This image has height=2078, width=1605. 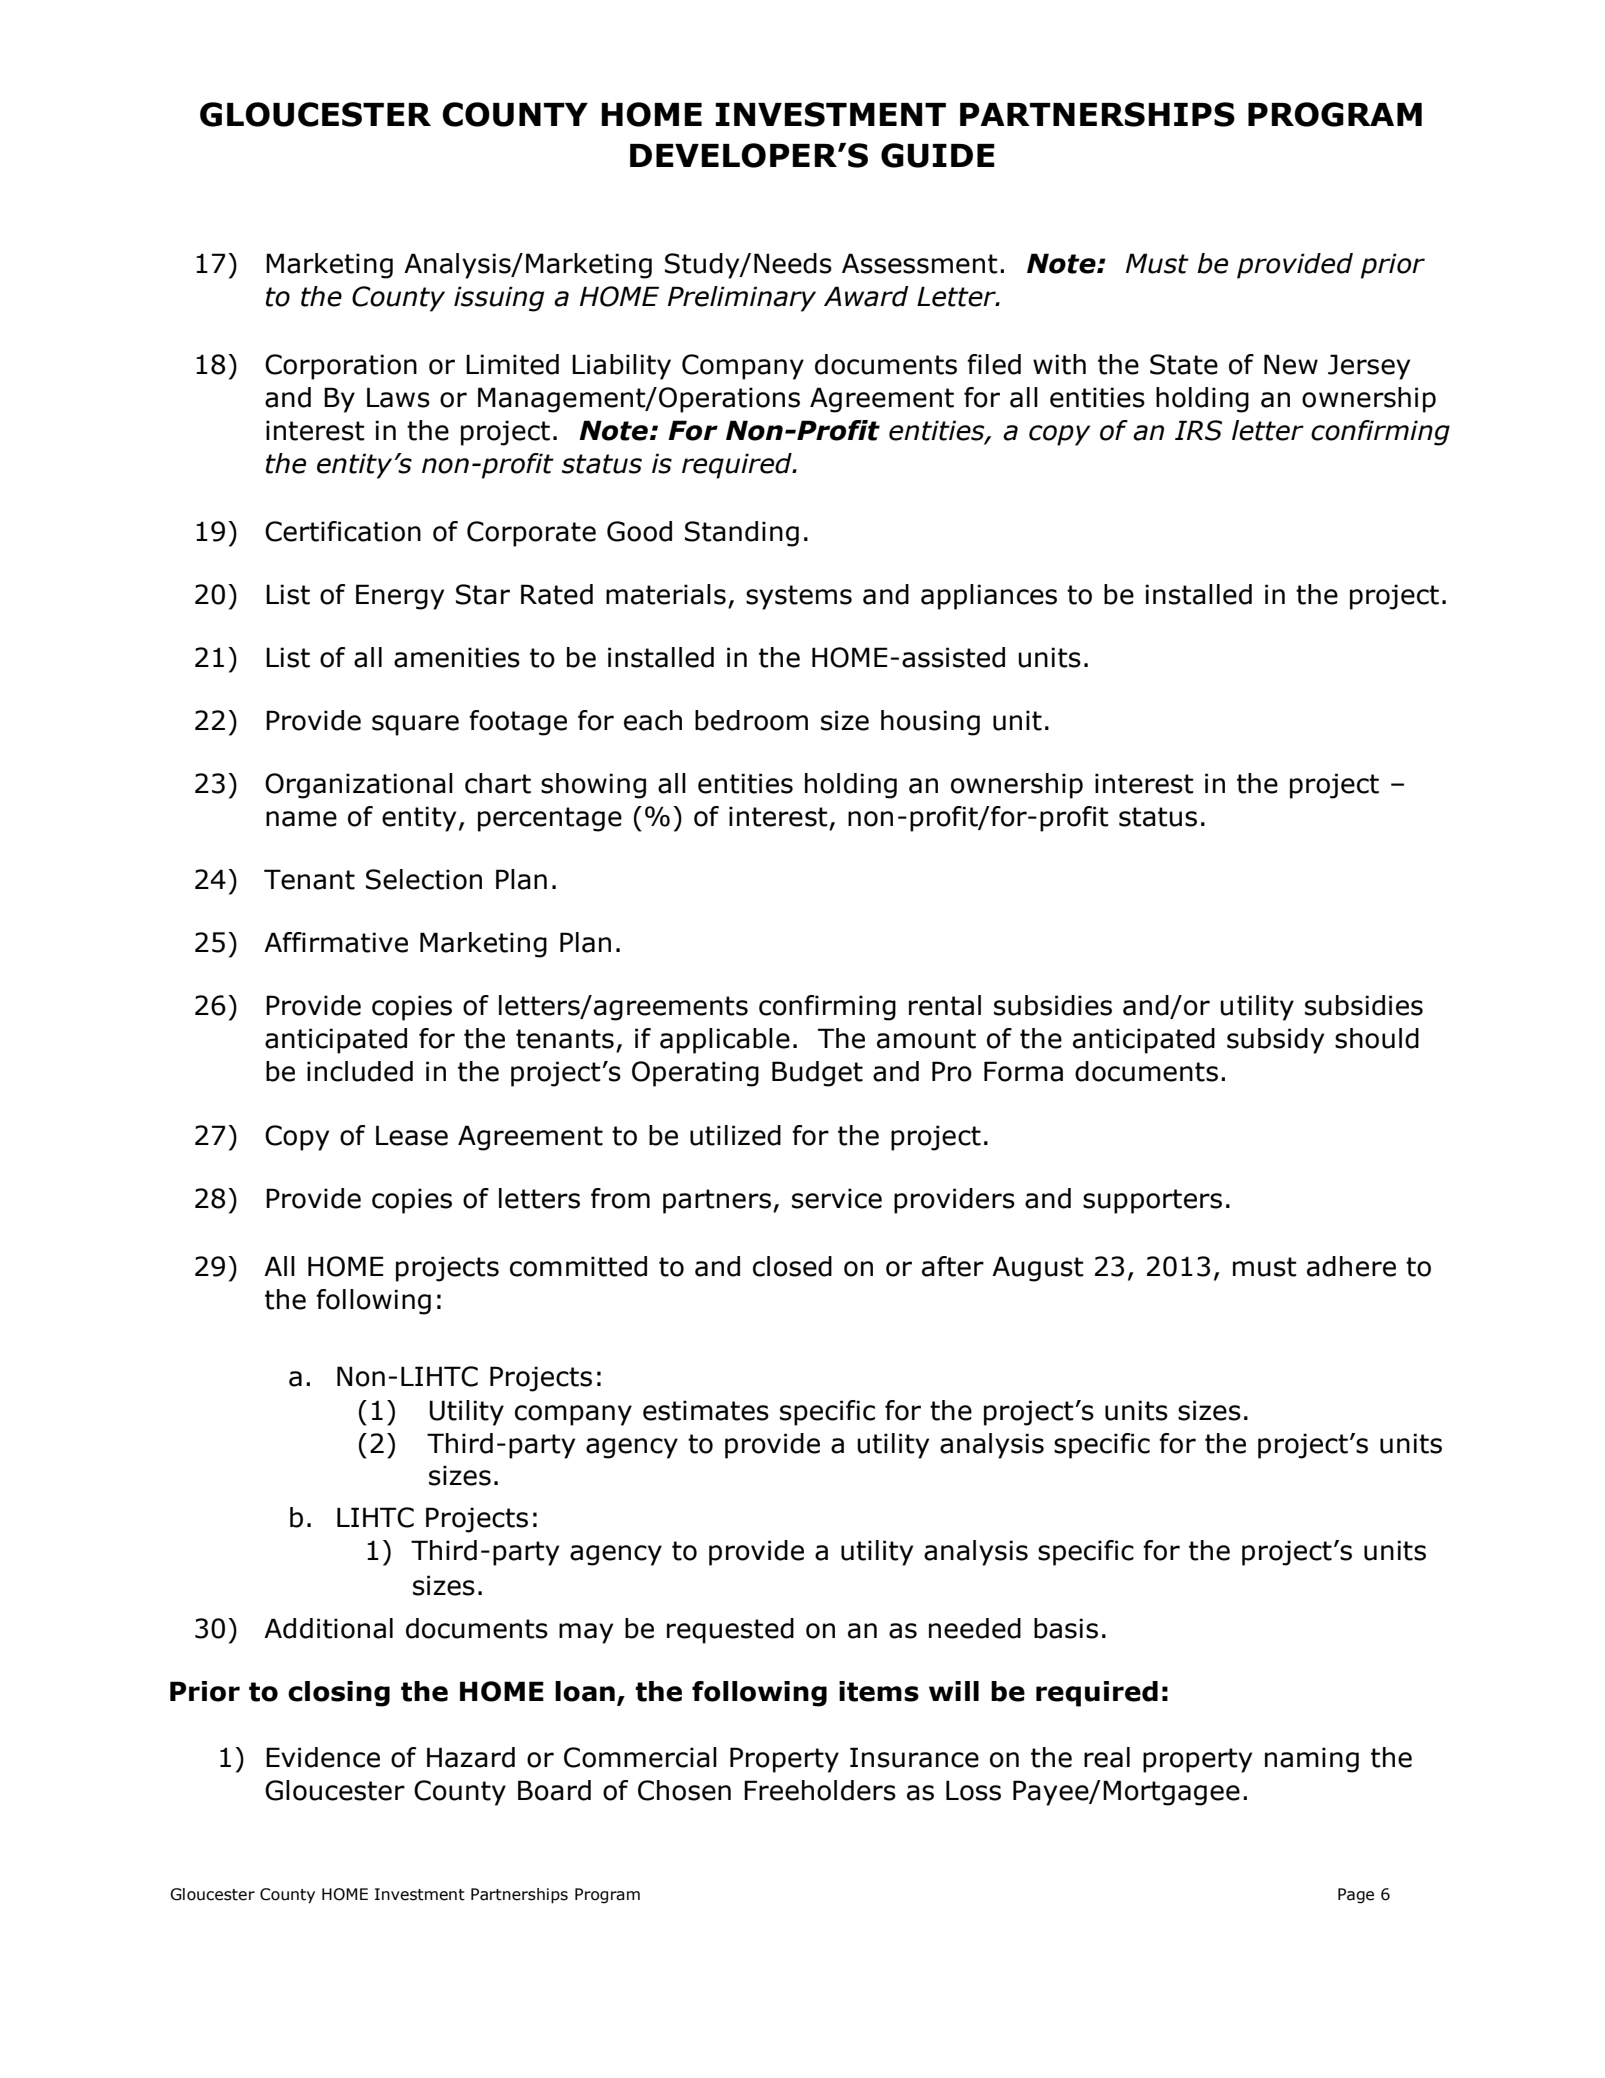 What do you see at coordinates (706, 1410) in the image?
I see `estimates` at bounding box center [706, 1410].
